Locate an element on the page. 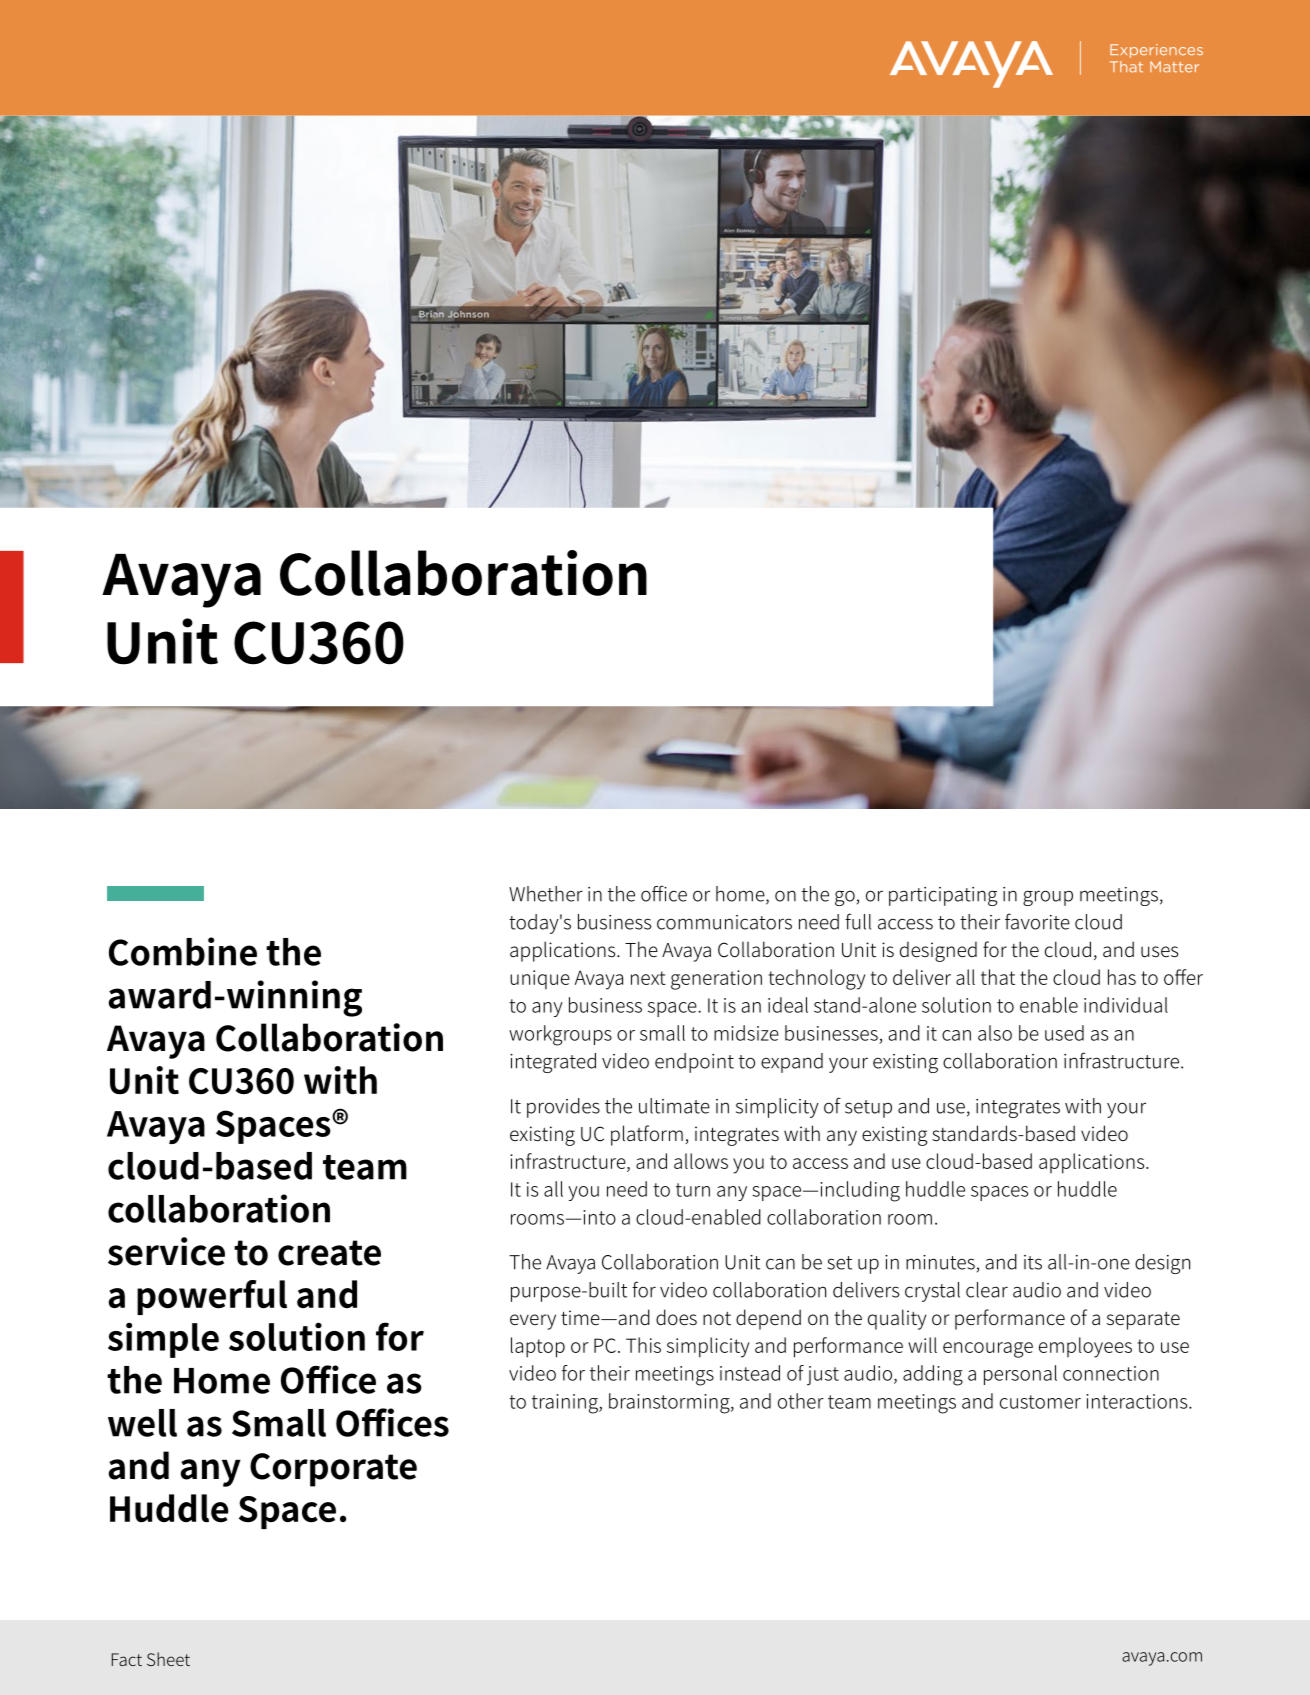 The height and width of the image is (1695, 1310). service is located at coordinates (166, 1251).
